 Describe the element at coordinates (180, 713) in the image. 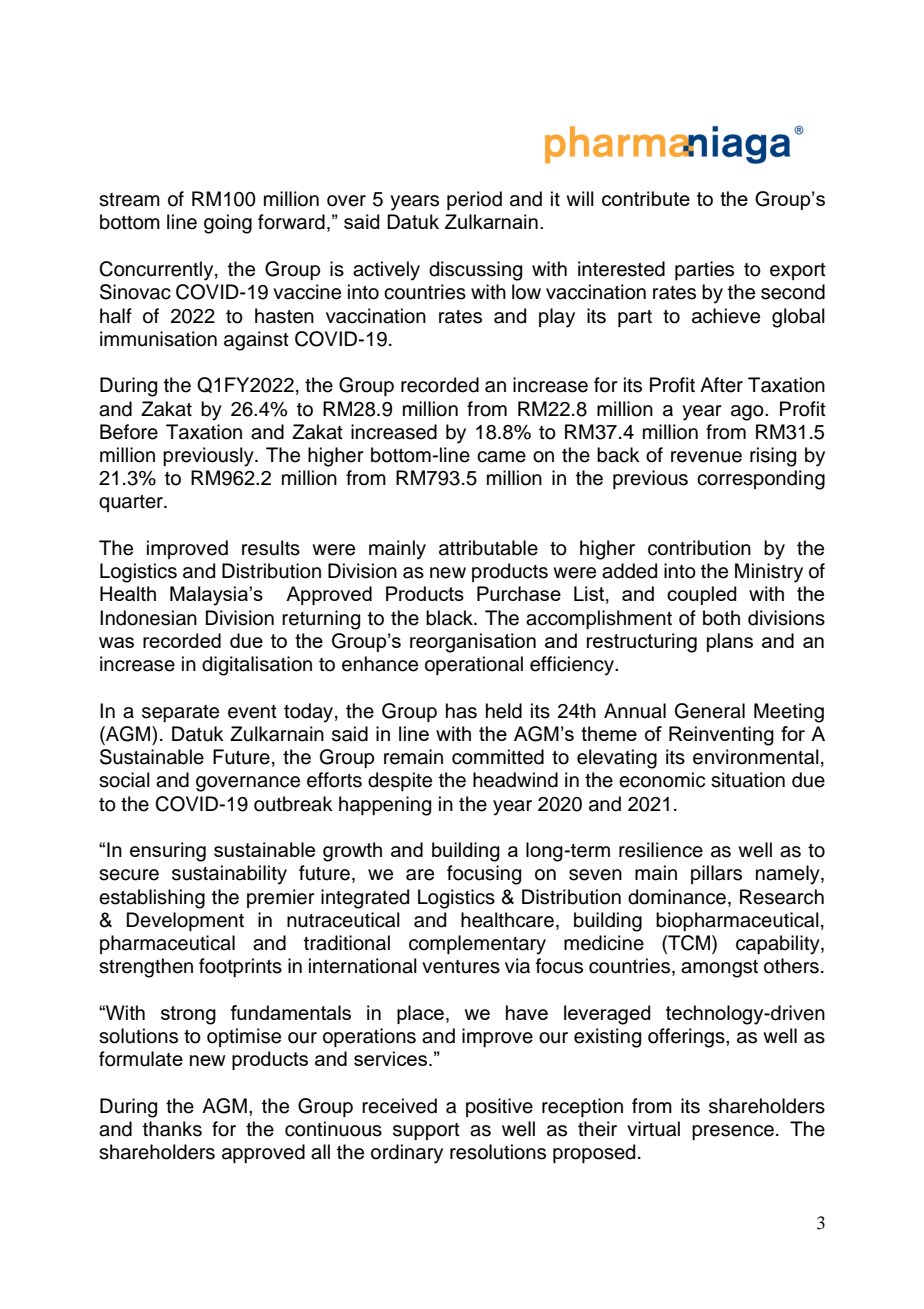

I see `separate` at that location.
